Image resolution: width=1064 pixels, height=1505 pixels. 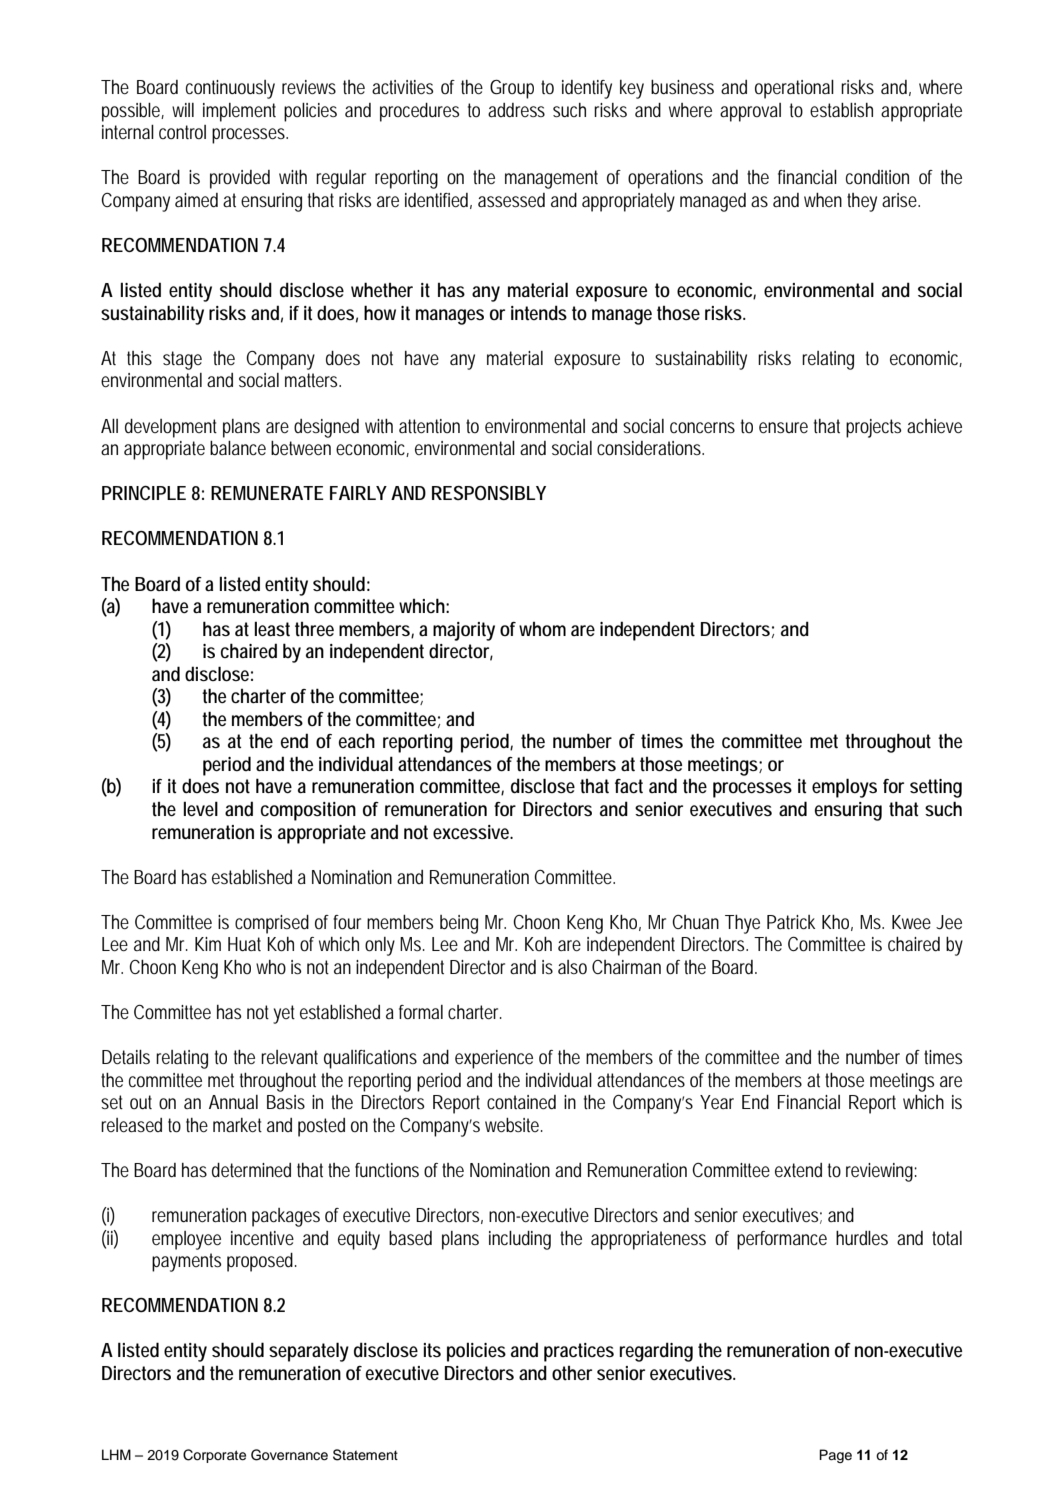 What do you see at coordinates (473, 832) in the page?
I see `excessive` at bounding box center [473, 832].
